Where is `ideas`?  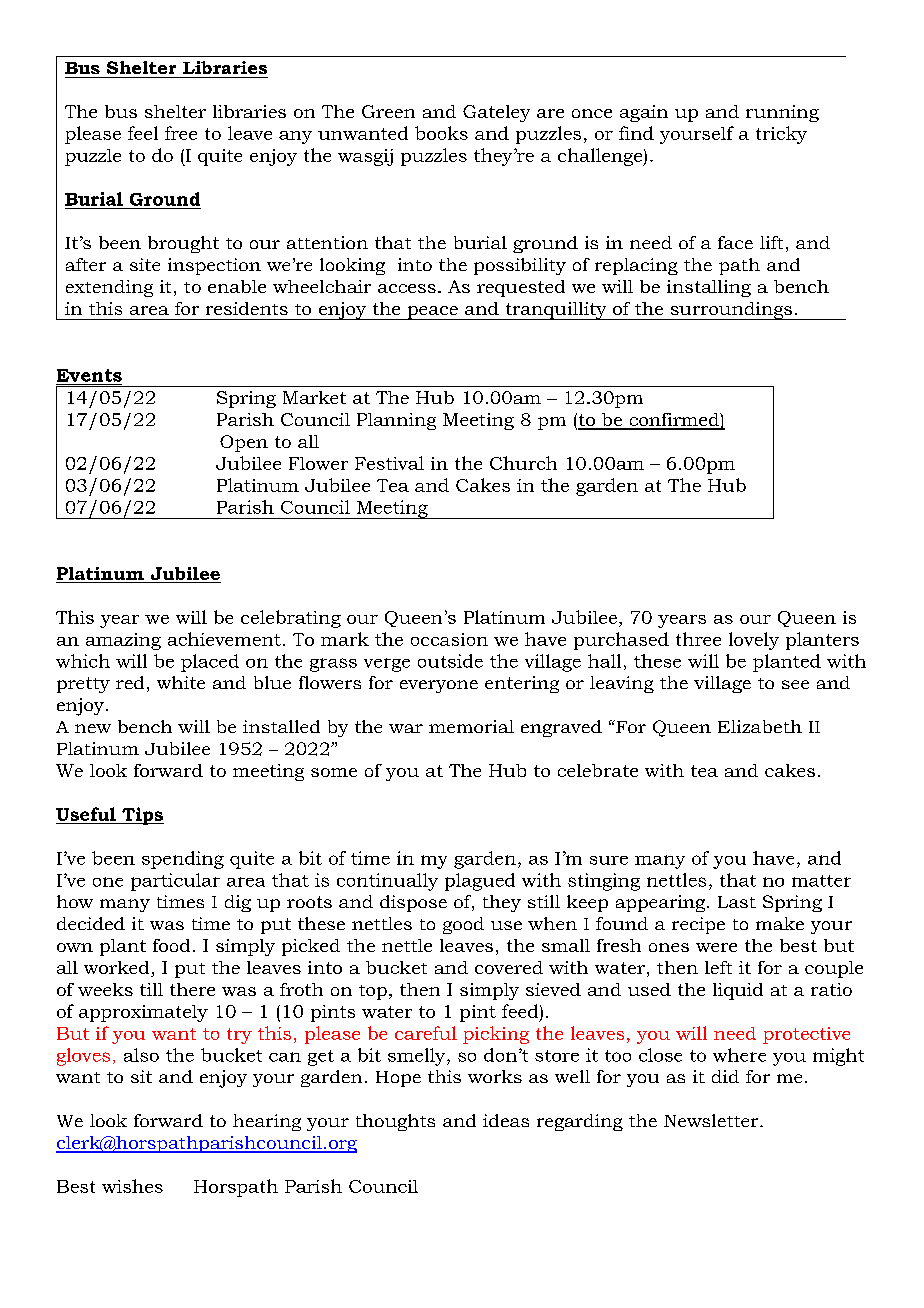
ideas is located at coordinates (506, 1120).
